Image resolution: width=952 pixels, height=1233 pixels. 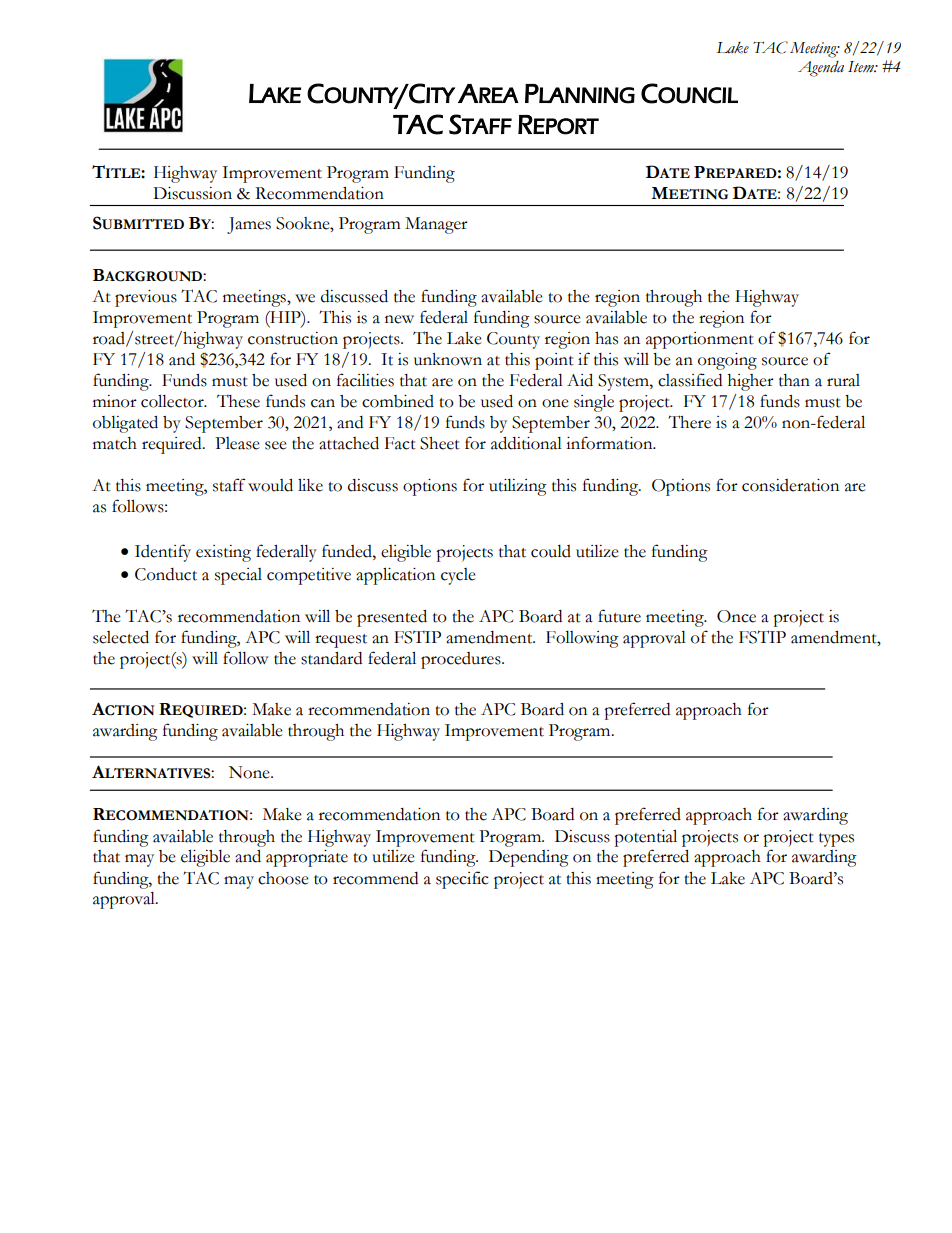 What do you see at coordinates (790, 485) in the screenshot?
I see `consideration` at bounding box center [790, 485].
